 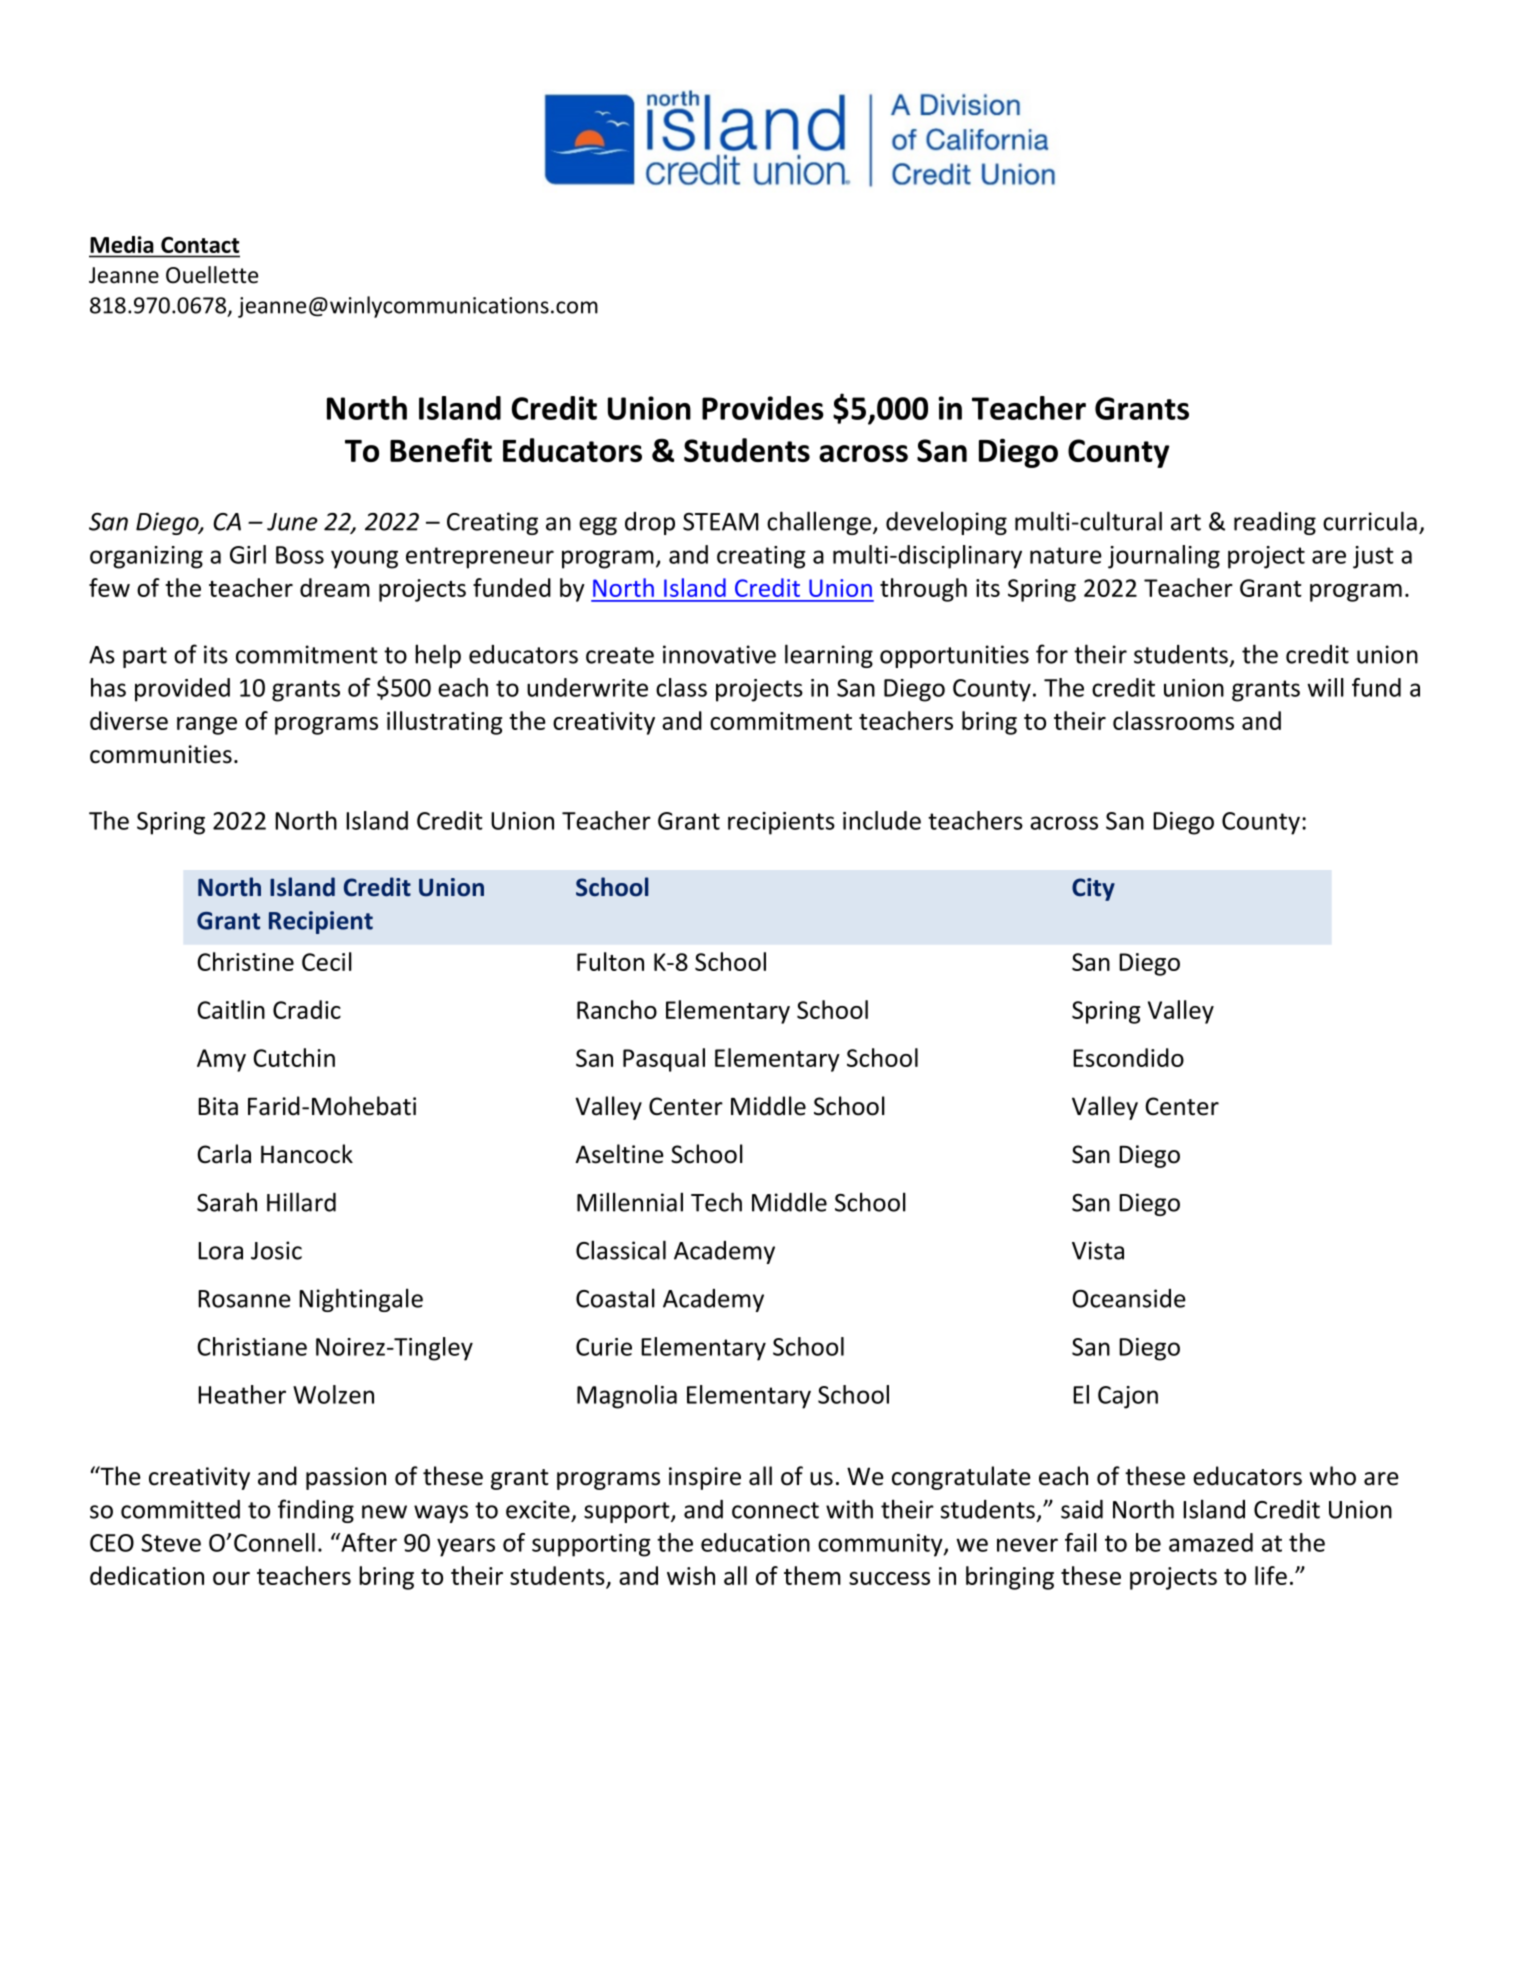 I want to click on include, so click(x=882, y=820).
